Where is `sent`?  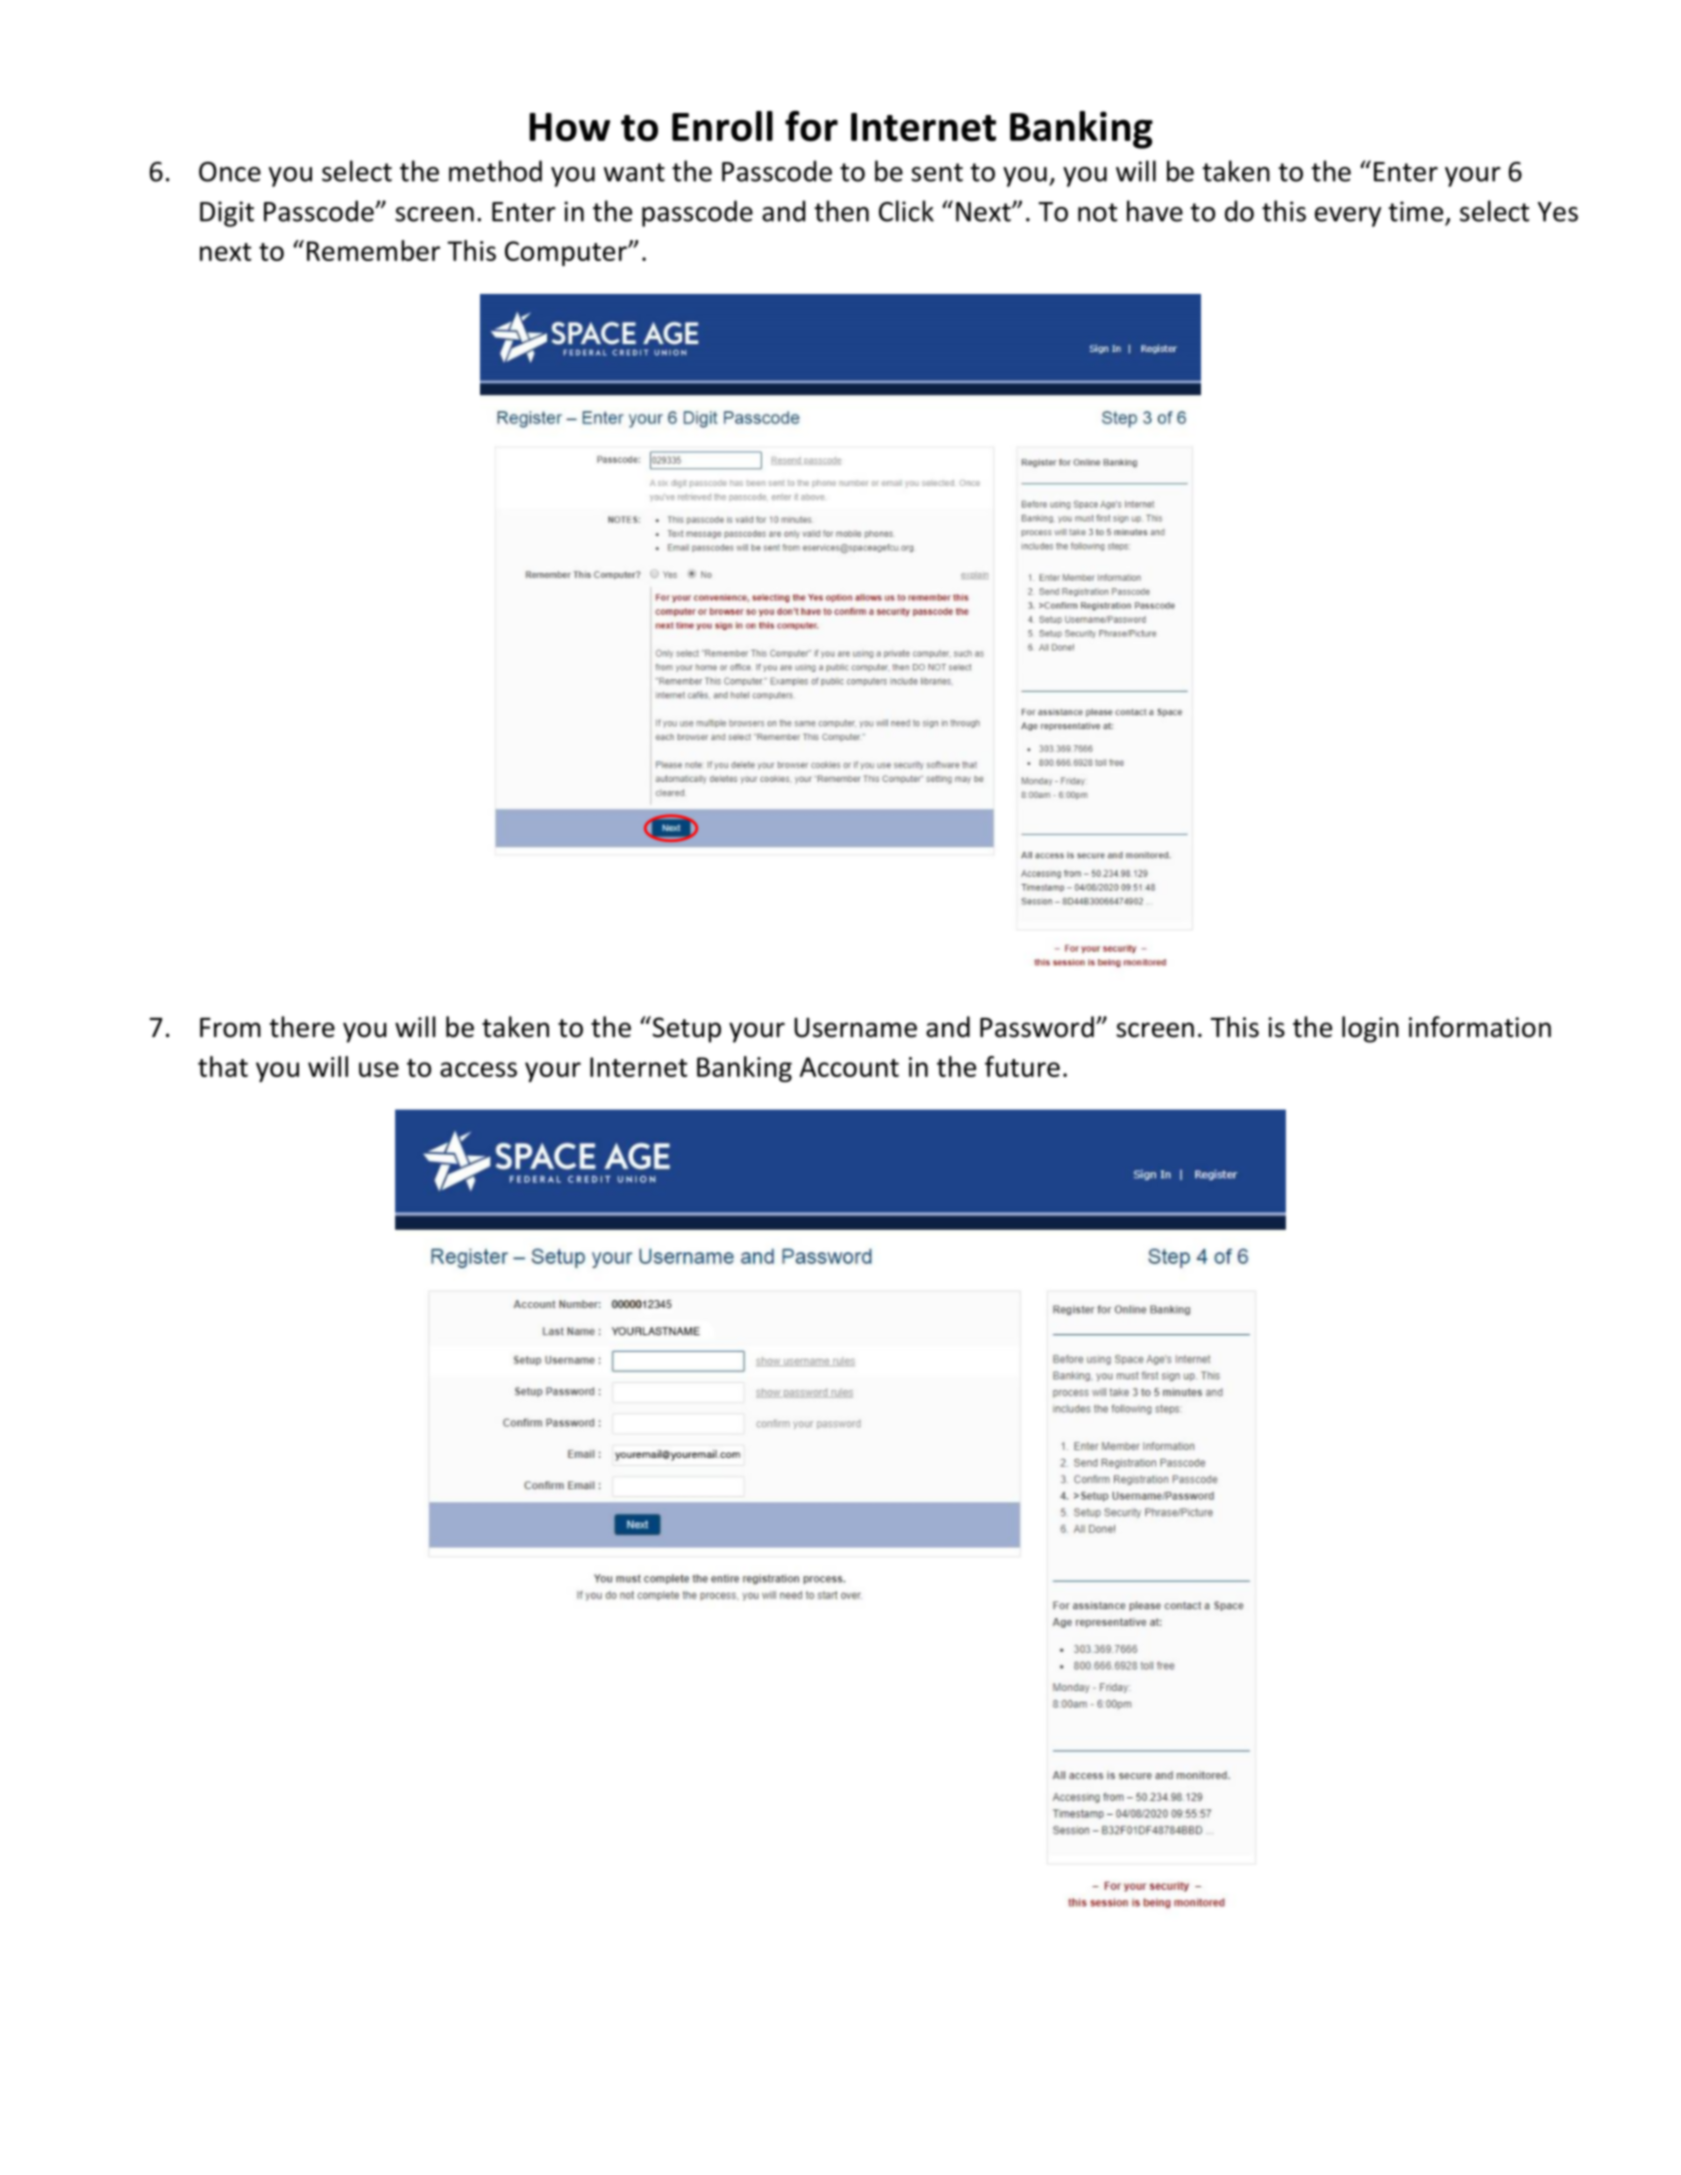
sent is located at coordinates (937, 172).
